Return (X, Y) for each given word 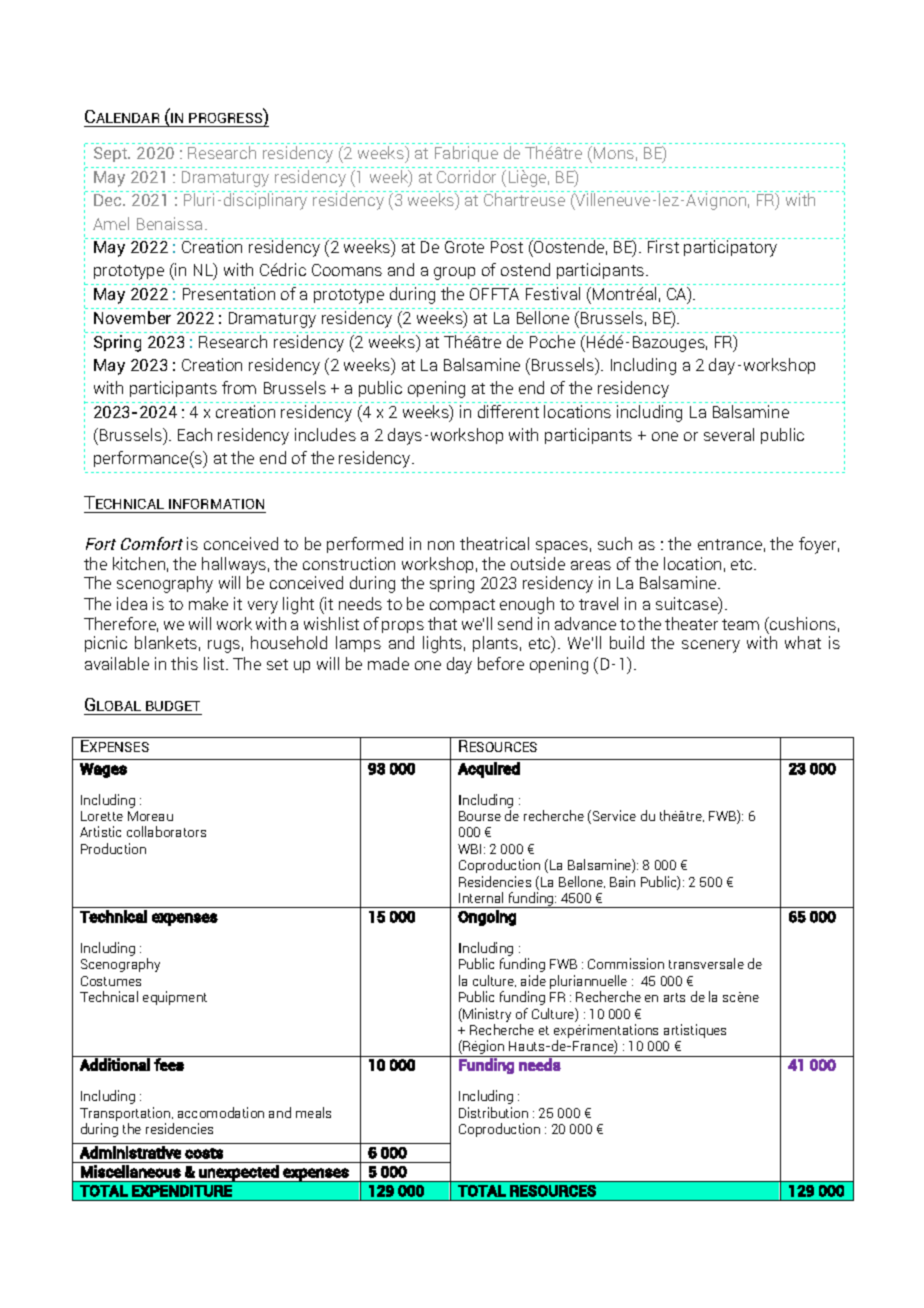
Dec (109, 200)
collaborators (166, 831)
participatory (730, 248)
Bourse (480, 816)
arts (674, 997)
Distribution (493, 1112)
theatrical (494, 543)
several (729, 434)
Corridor (466, 176)
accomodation (221, 1112)
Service (613, 817)
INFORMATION (216, 504)
